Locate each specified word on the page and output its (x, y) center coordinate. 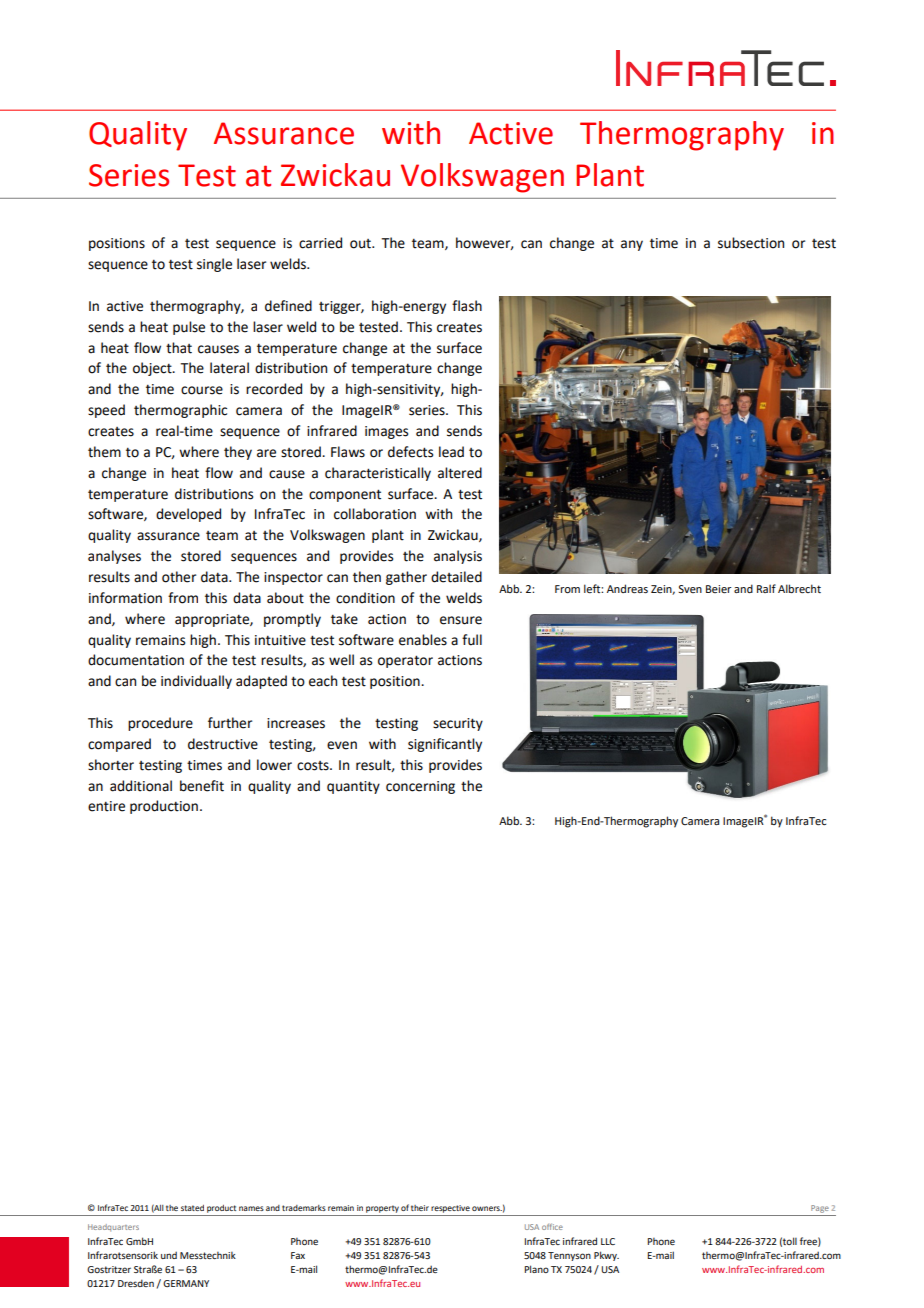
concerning (420, 787)
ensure (461, 620)
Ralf (766, 588)
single (214, 265)
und (169, 1255)
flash (467, 306)
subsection (751, 243)
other (179, 577)
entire (106, 806)
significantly (445, 745)
